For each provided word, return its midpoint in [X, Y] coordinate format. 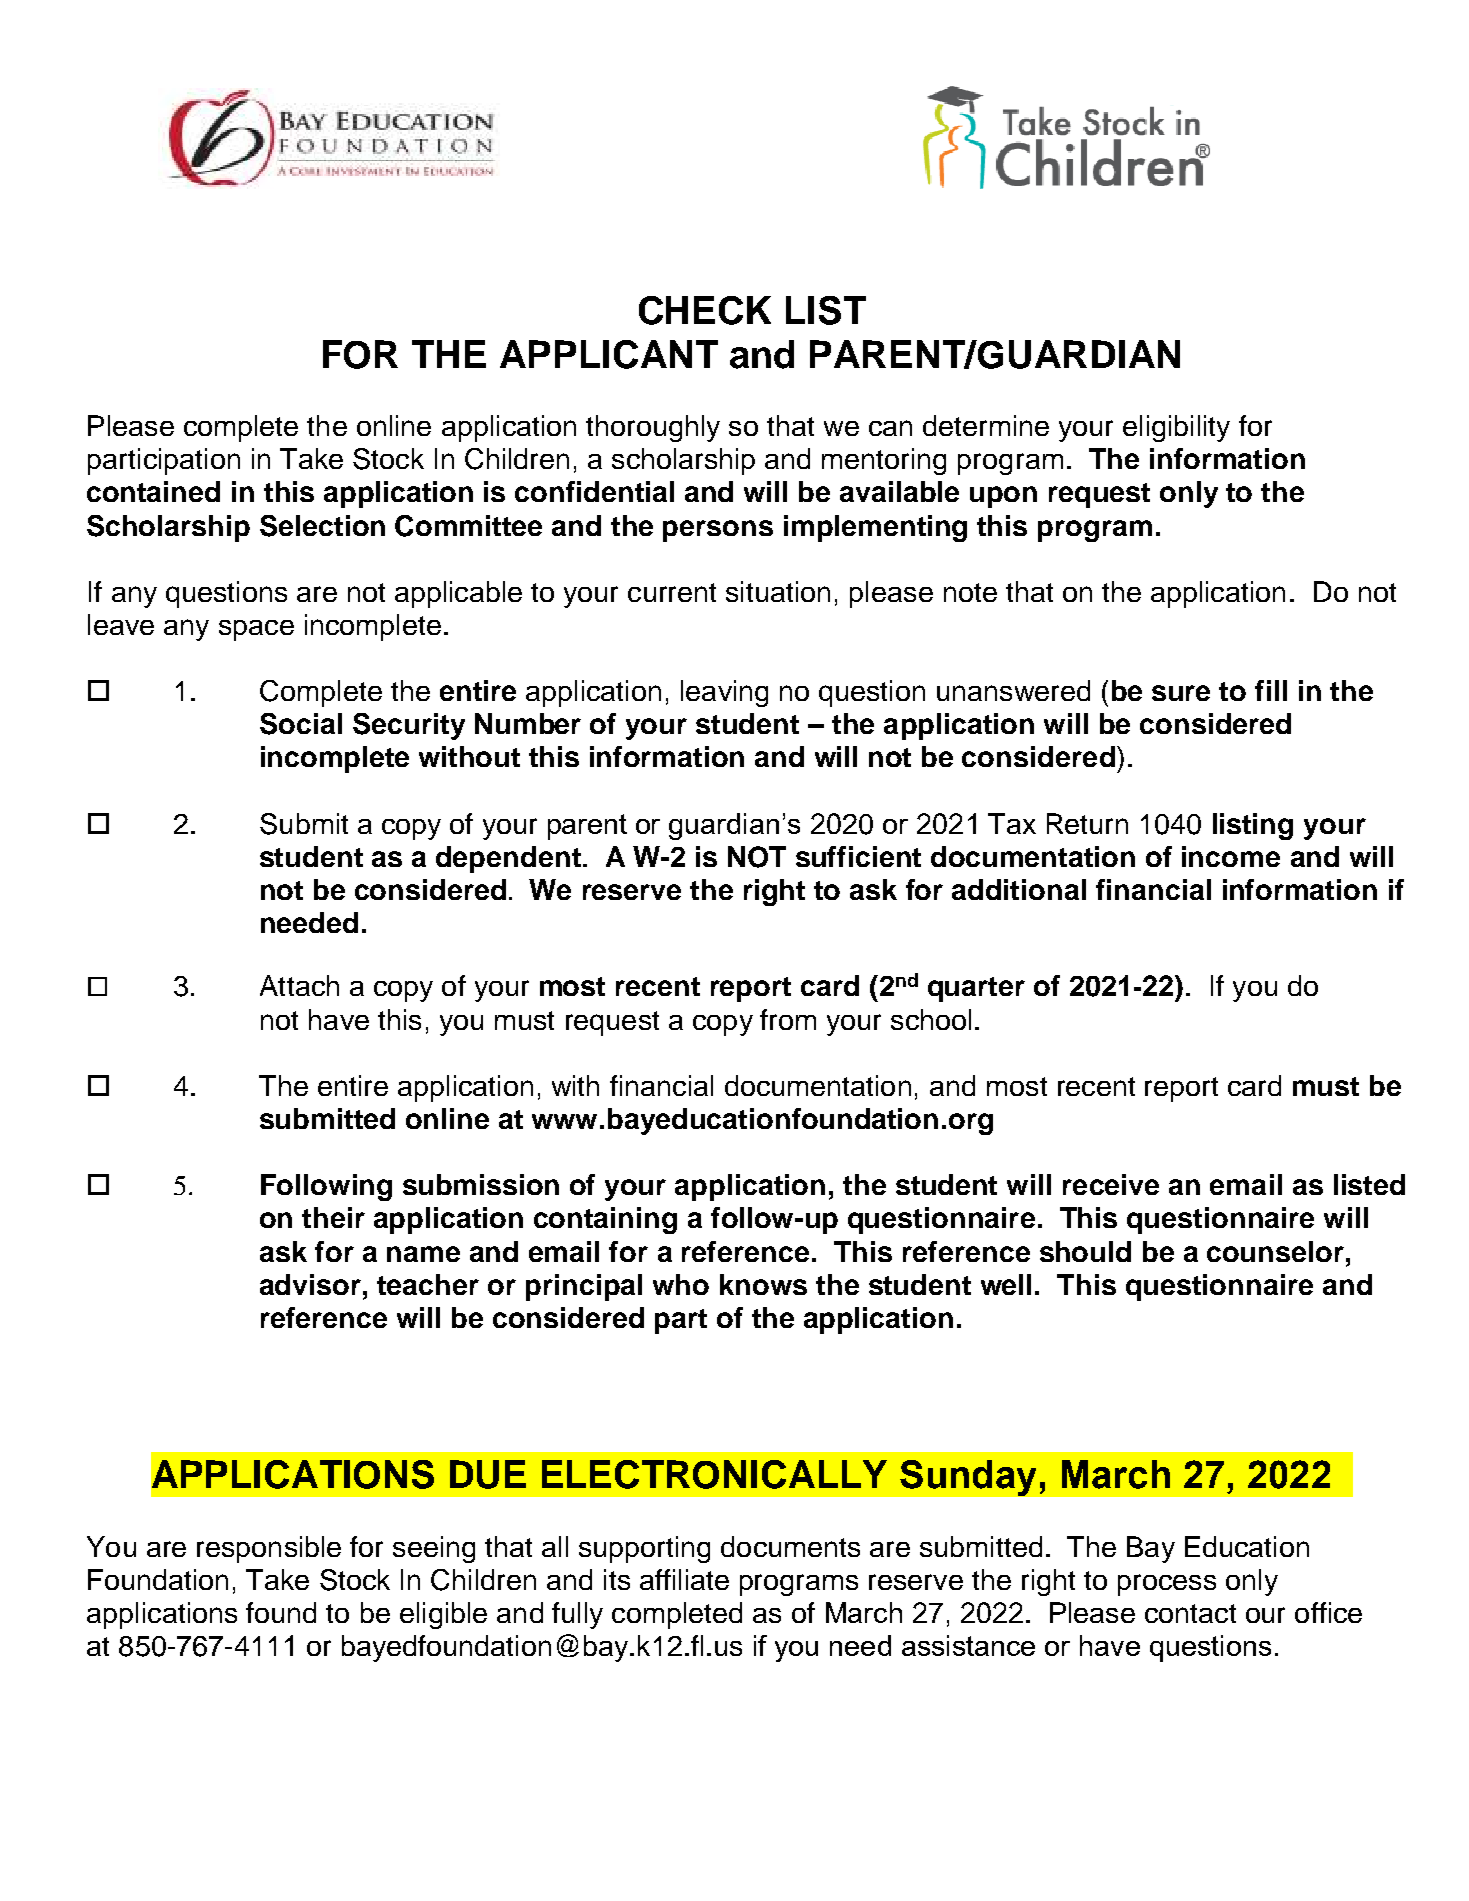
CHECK [705, 310]
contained [153, 491]
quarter [976, 989]
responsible [269, 1549]
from [788, 1019]
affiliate [684, 1579]
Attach [299, 985]
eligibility [1176, 428]
